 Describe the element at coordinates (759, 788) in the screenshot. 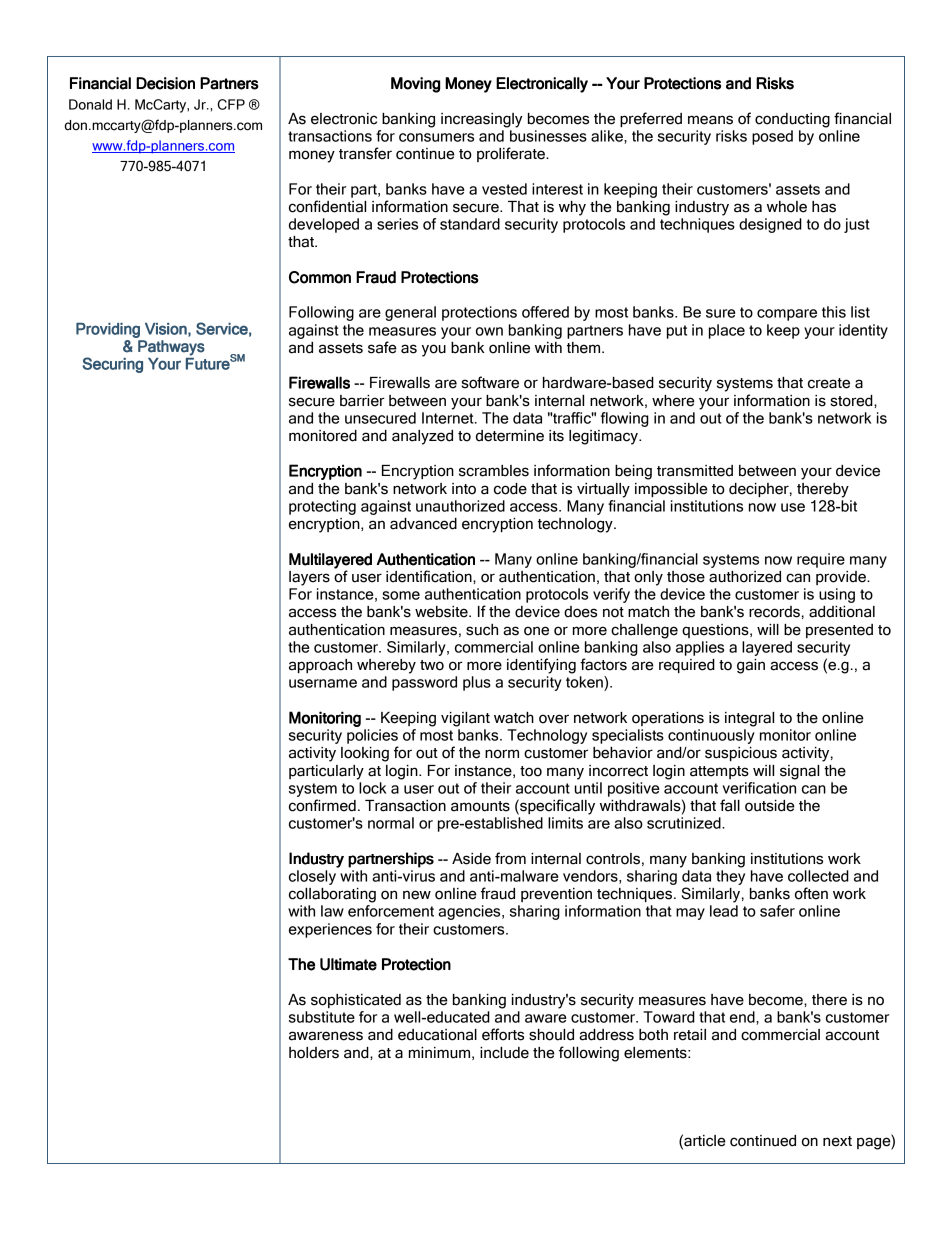

I see `verification` at that location.
